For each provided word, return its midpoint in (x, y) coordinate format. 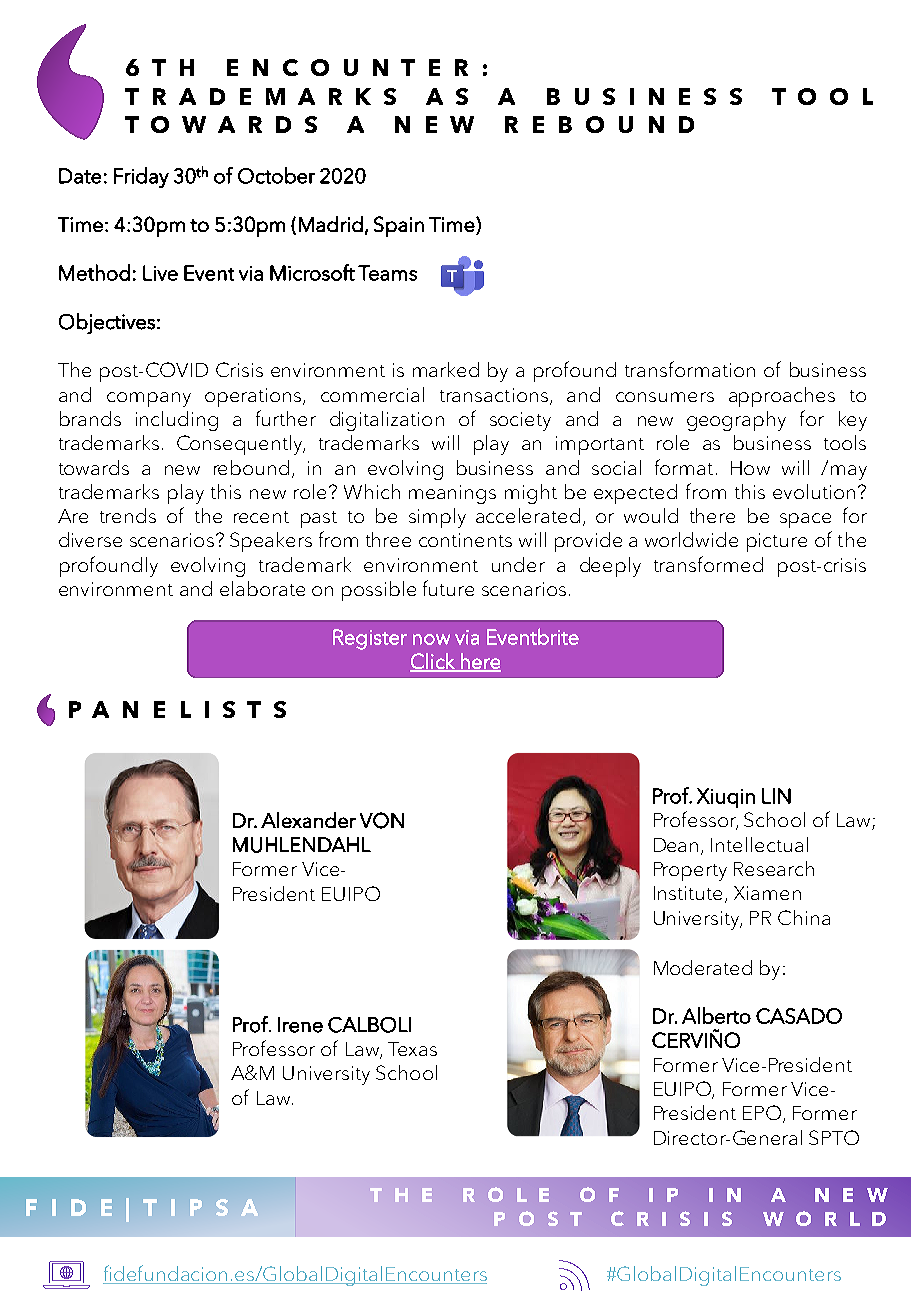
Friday (141, 177)
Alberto (716, 1015)
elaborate (262, 588)
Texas (412, 1049)
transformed (708, 564)
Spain (399, 226)
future (448, 588)
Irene (300, 1025)
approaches (782, 397)
